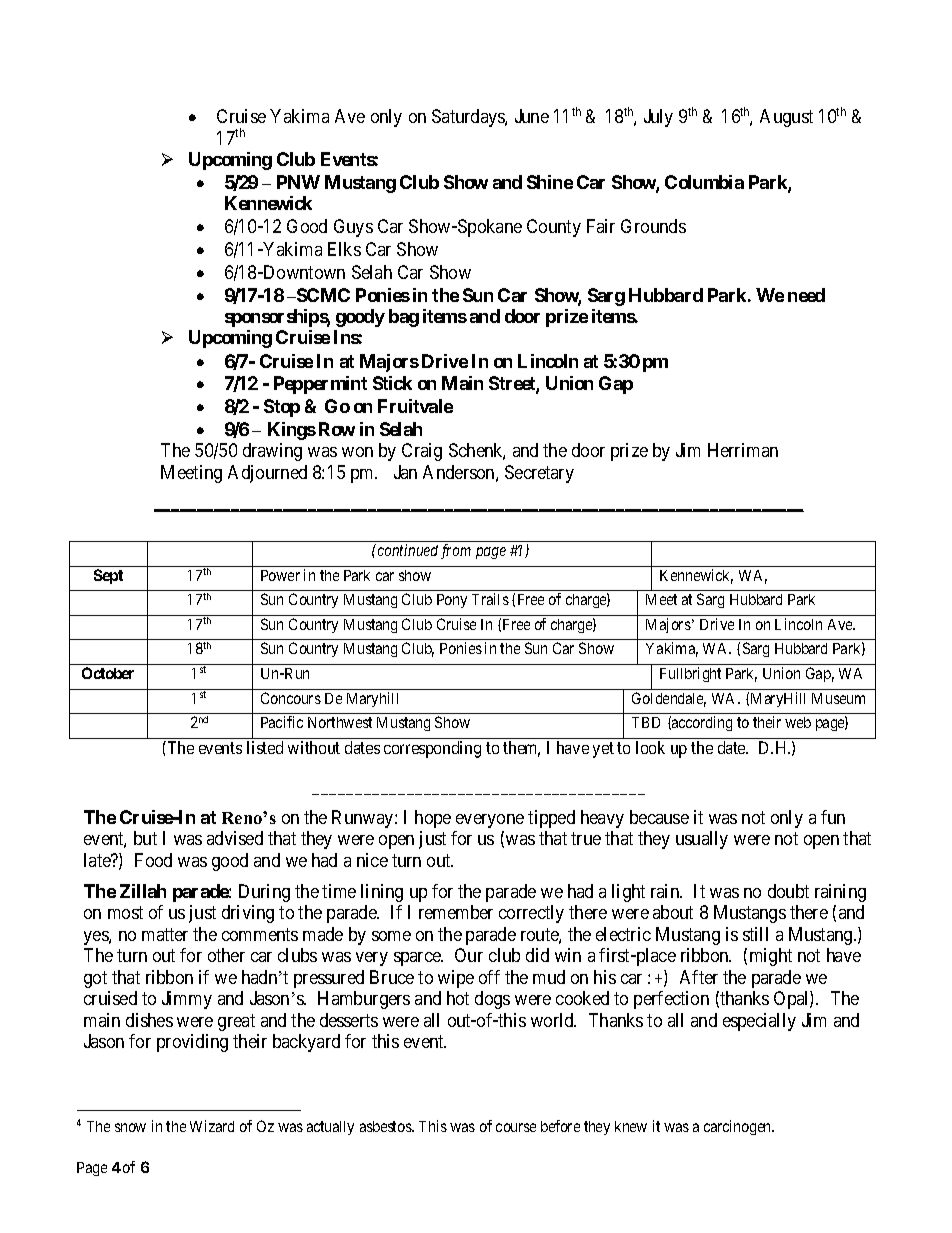 The height and width of the screenshot is (1233, 952). What do you see at coordinates (739, 1127) in the screenshot?
I see `carcinogen` at bounding box center [739, 1127].
